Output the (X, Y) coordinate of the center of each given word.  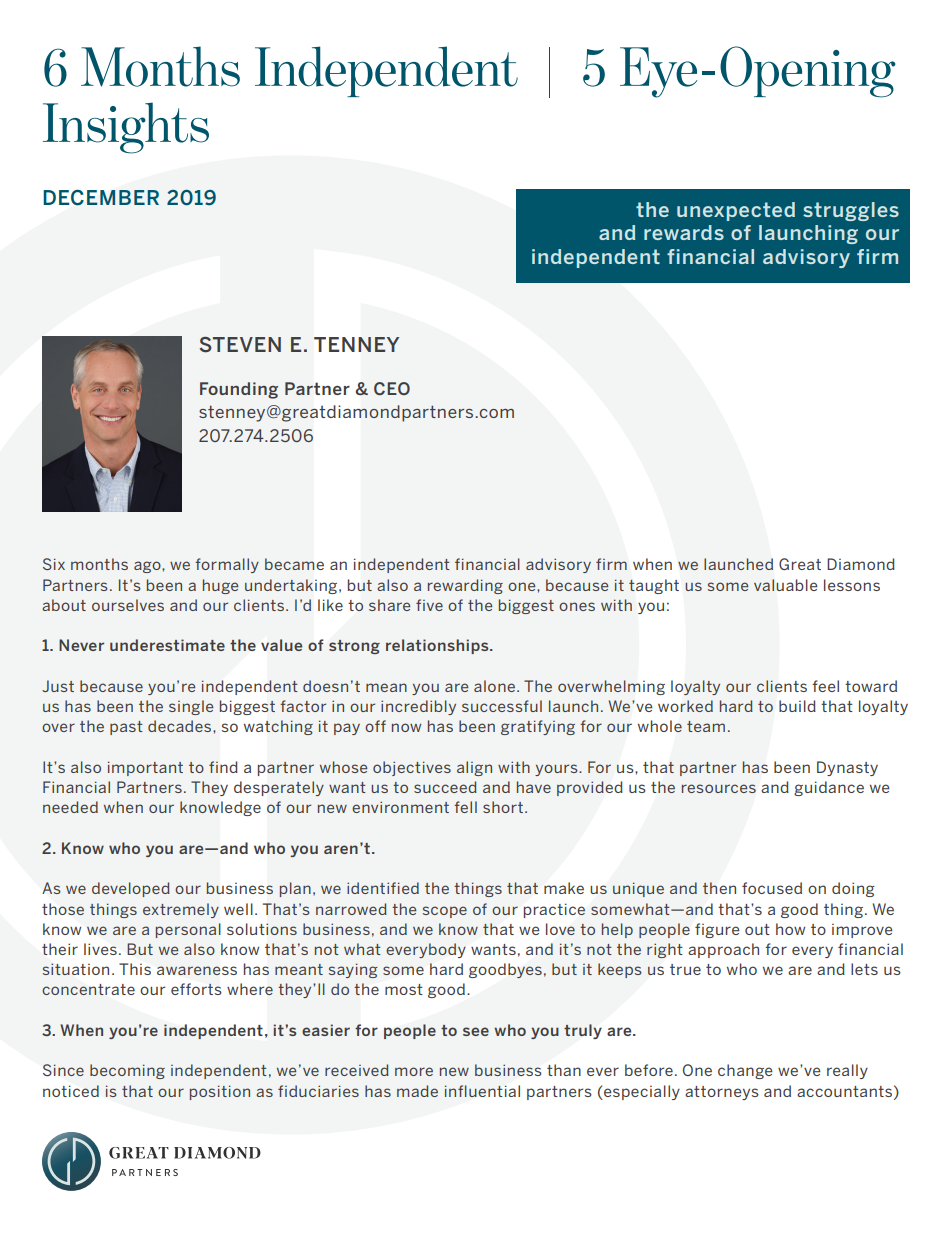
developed (131, 889)
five (429, 605)
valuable (786, 585)
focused (772, 888)
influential (482, 1091)
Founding (239, 390)
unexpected (736, 211)
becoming (127, 1071)
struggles (851, 211)
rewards (684, 232)
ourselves (128, 605)
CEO (392, 388)
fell (465, 807)
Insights (126, 128)
